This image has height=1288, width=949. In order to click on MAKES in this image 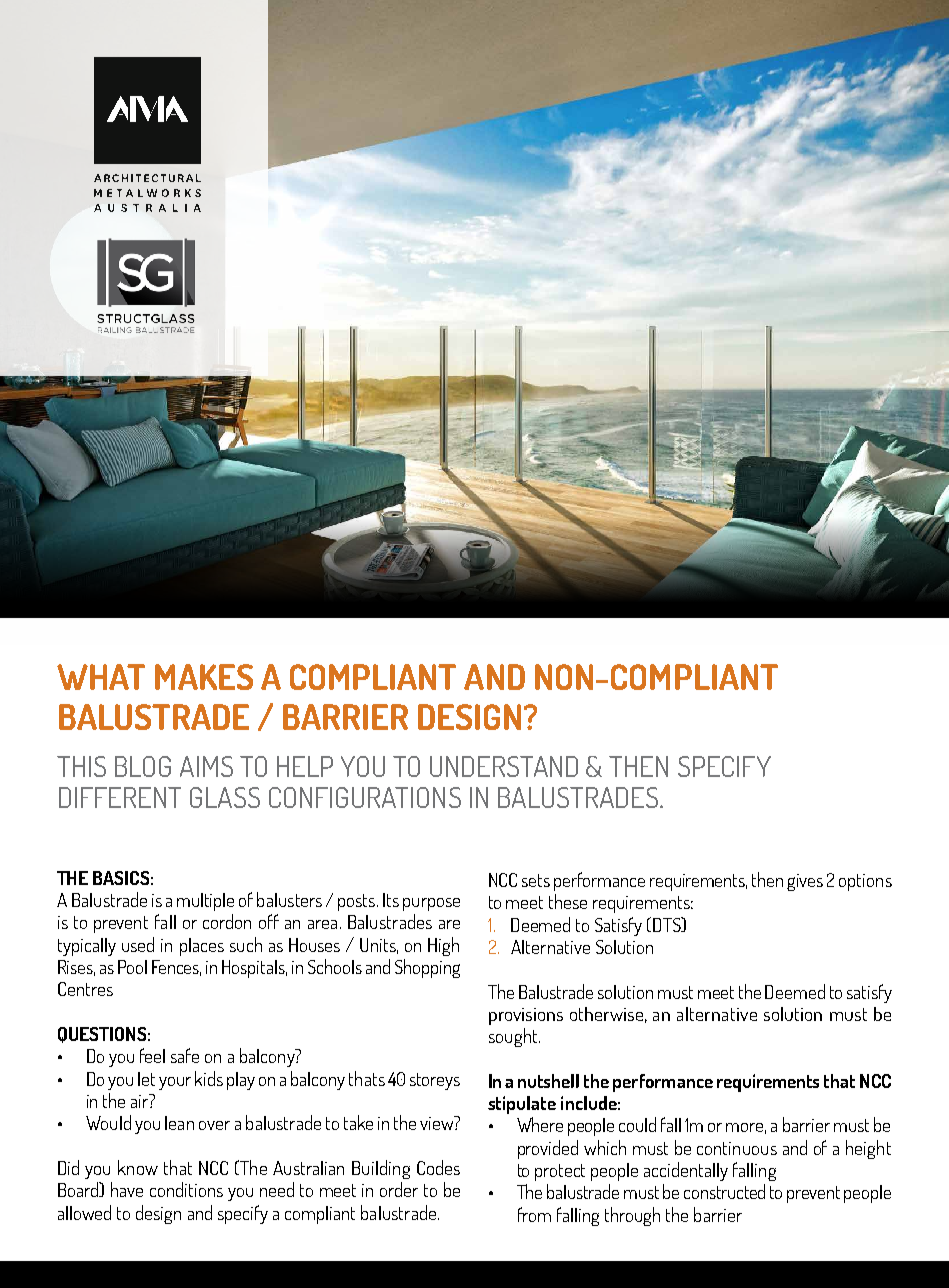, I will do `click(204, 677)`.
